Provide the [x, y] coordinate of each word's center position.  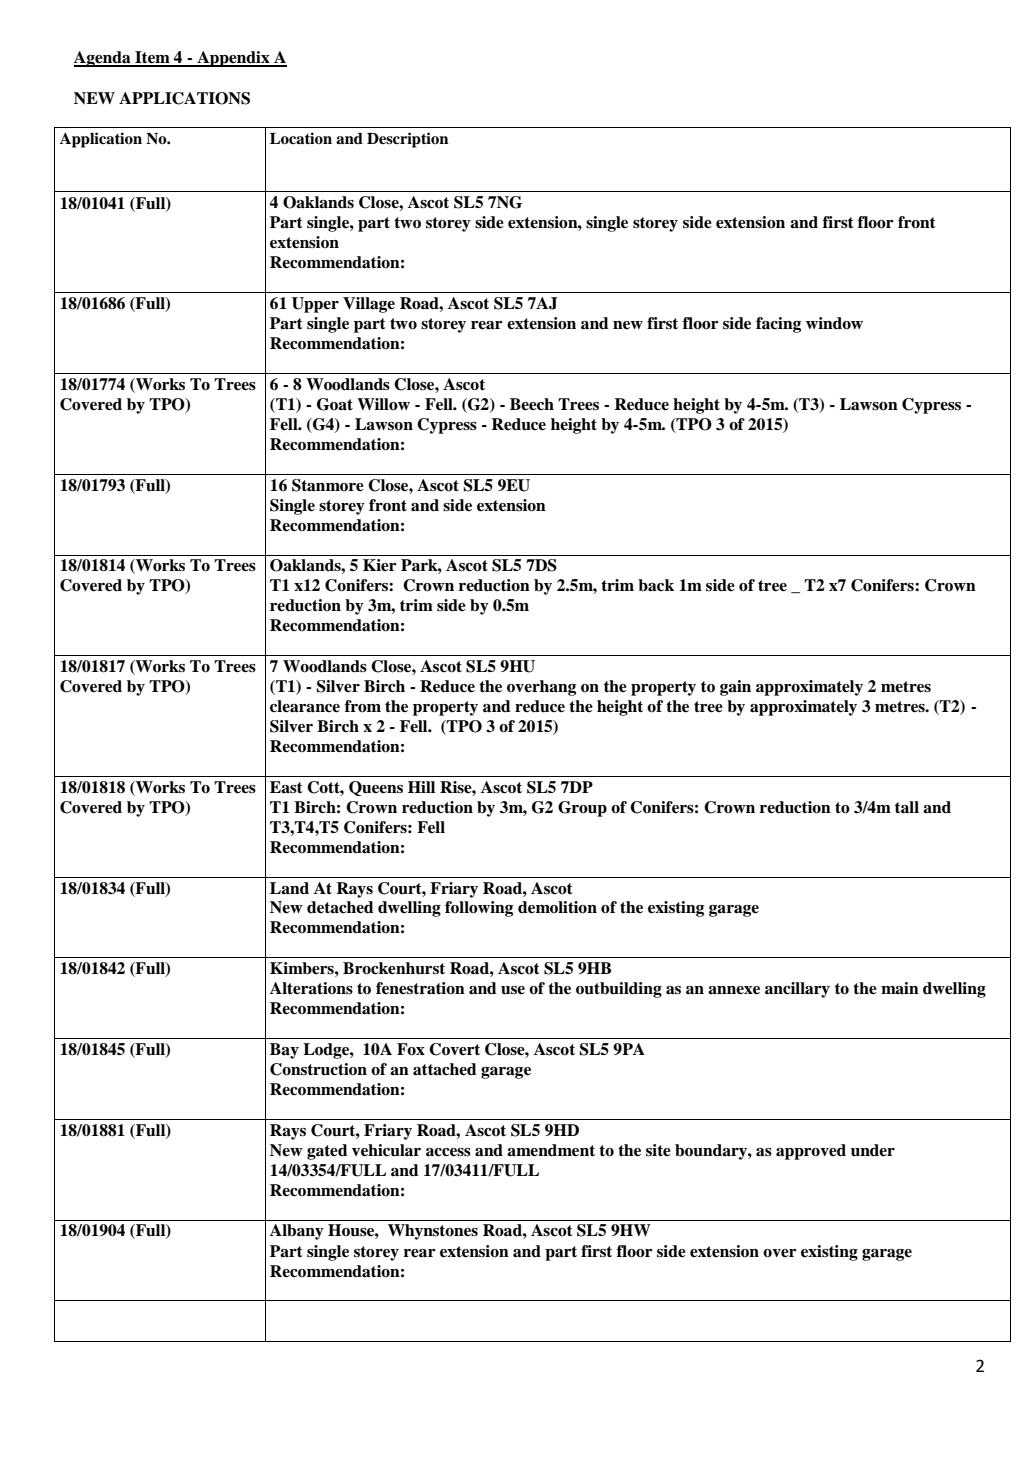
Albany [297, 1232]
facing [778, 325]
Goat [335, 404]
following [479, 909]
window [834, 323]
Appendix [233, 59]
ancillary [797, 990]
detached [340, 907]
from [363, 706]
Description [407, 140]
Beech [532, 404]
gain [735, 688]
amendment [551, 1150]
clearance [305, 706]
